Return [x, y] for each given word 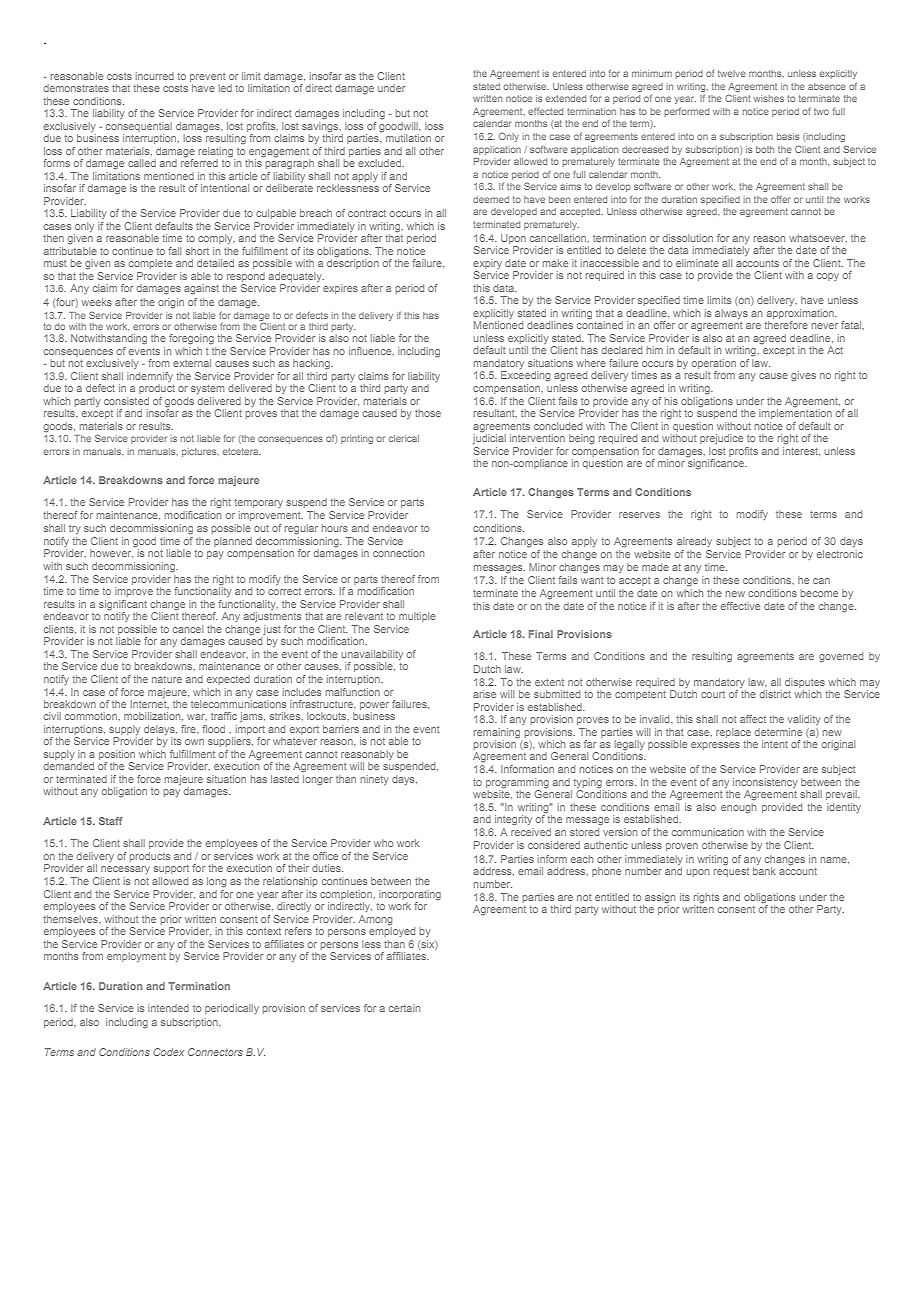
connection [398, 553]
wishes [768, 98]
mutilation [408, 138]
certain [404, 1008]
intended [168, 1008]
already [694, 542]
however [111, 553]
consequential [139, 127]
